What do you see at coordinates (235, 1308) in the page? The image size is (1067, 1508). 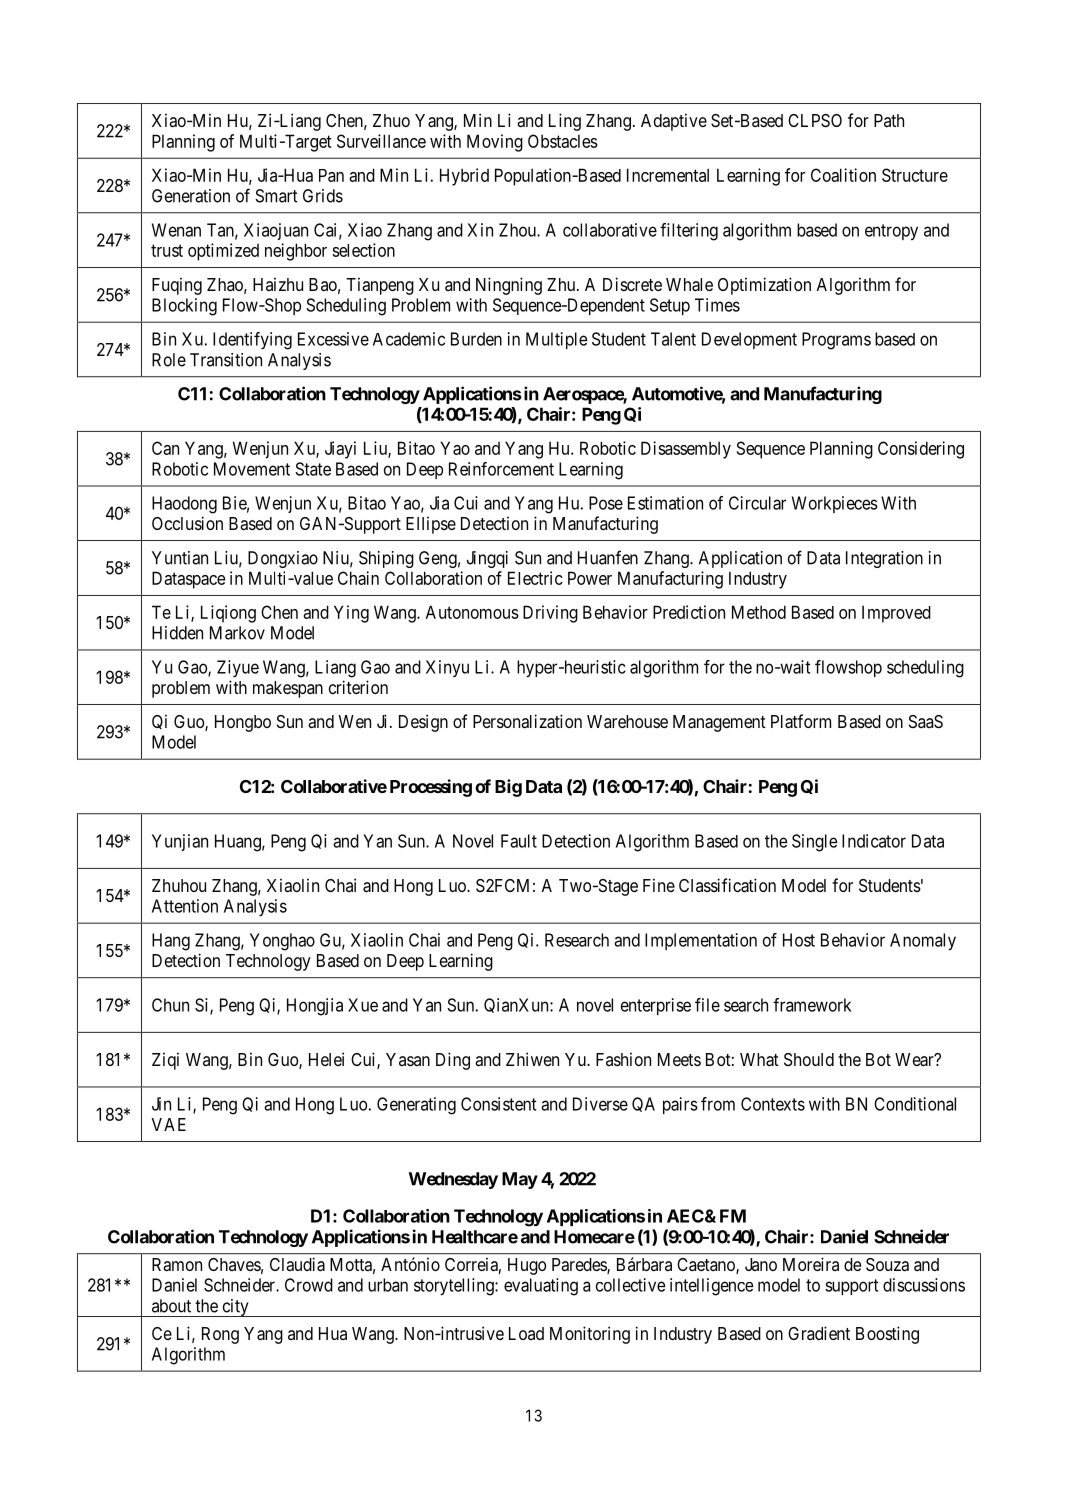 I see `city` at bounding box center [235, 1308].
